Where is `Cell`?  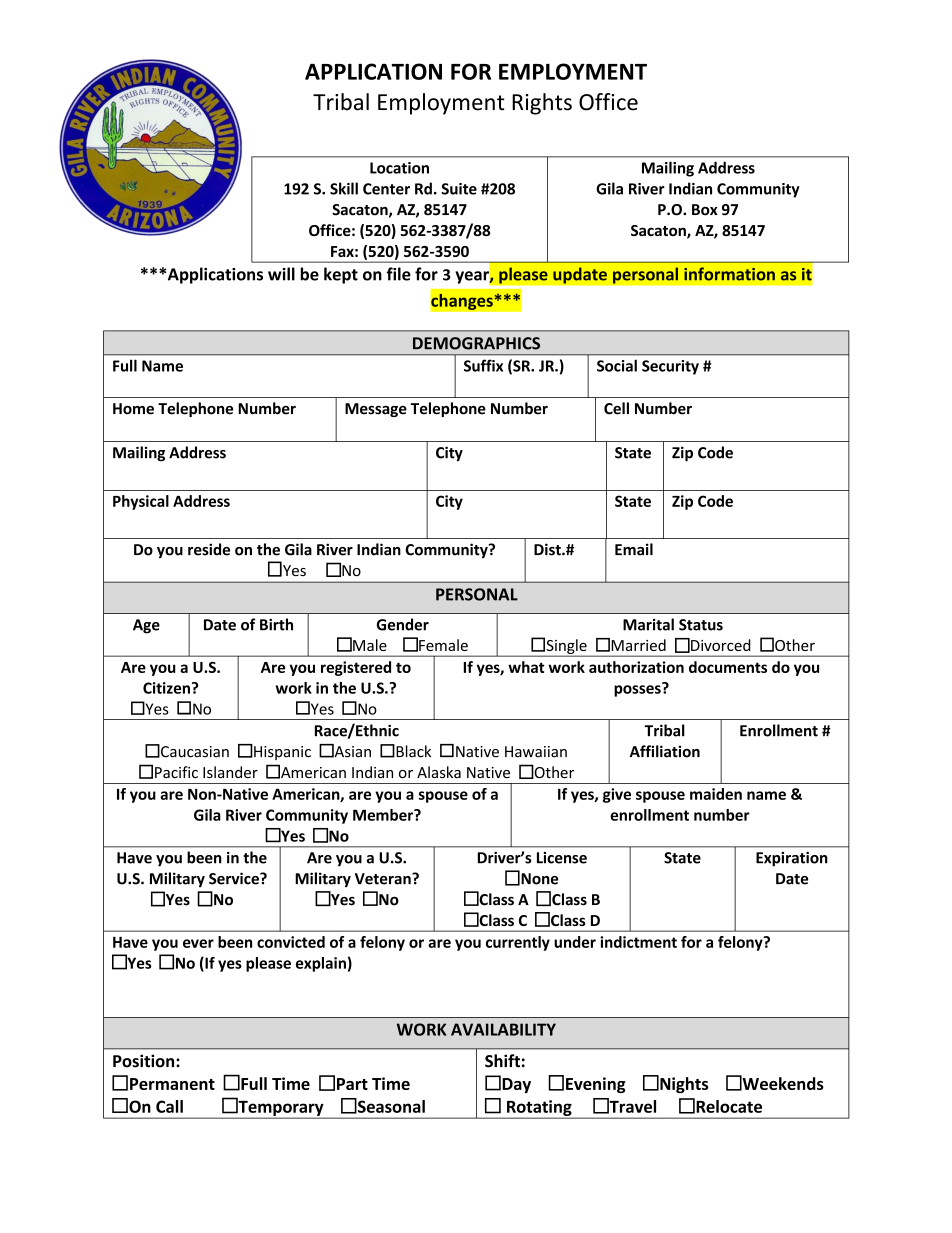
Cell is located at coordinates (616, 408).
